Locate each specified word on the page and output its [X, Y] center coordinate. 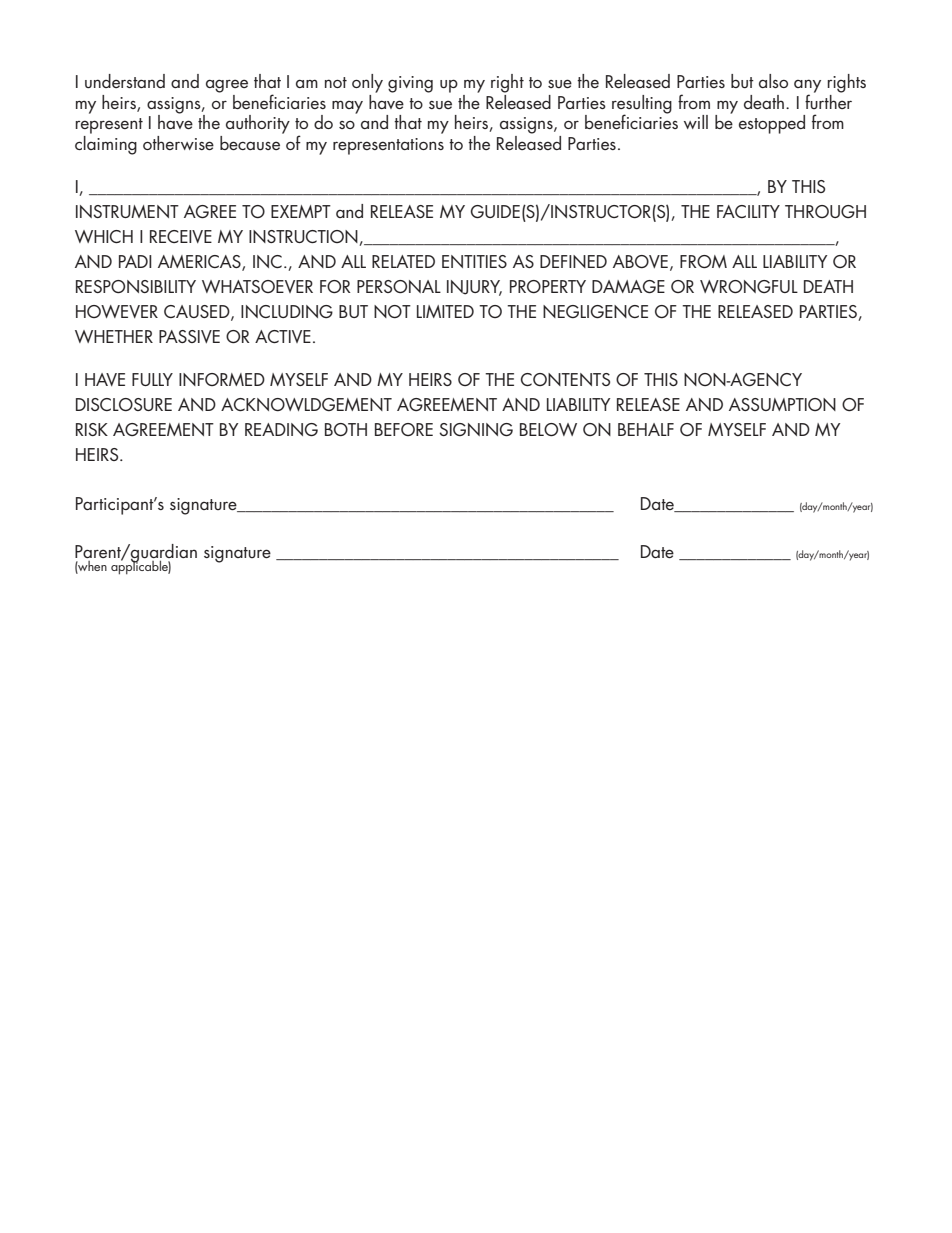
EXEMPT [301, 211]
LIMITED [445, 311]
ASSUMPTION [782, 404]
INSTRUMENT [127, 211]
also [773, 81]
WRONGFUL [749, 286]
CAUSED [198, 312]
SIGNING [476, 429]
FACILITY [748, 211]
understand [125, 81]
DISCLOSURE [124, 404]
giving [410, 84]
